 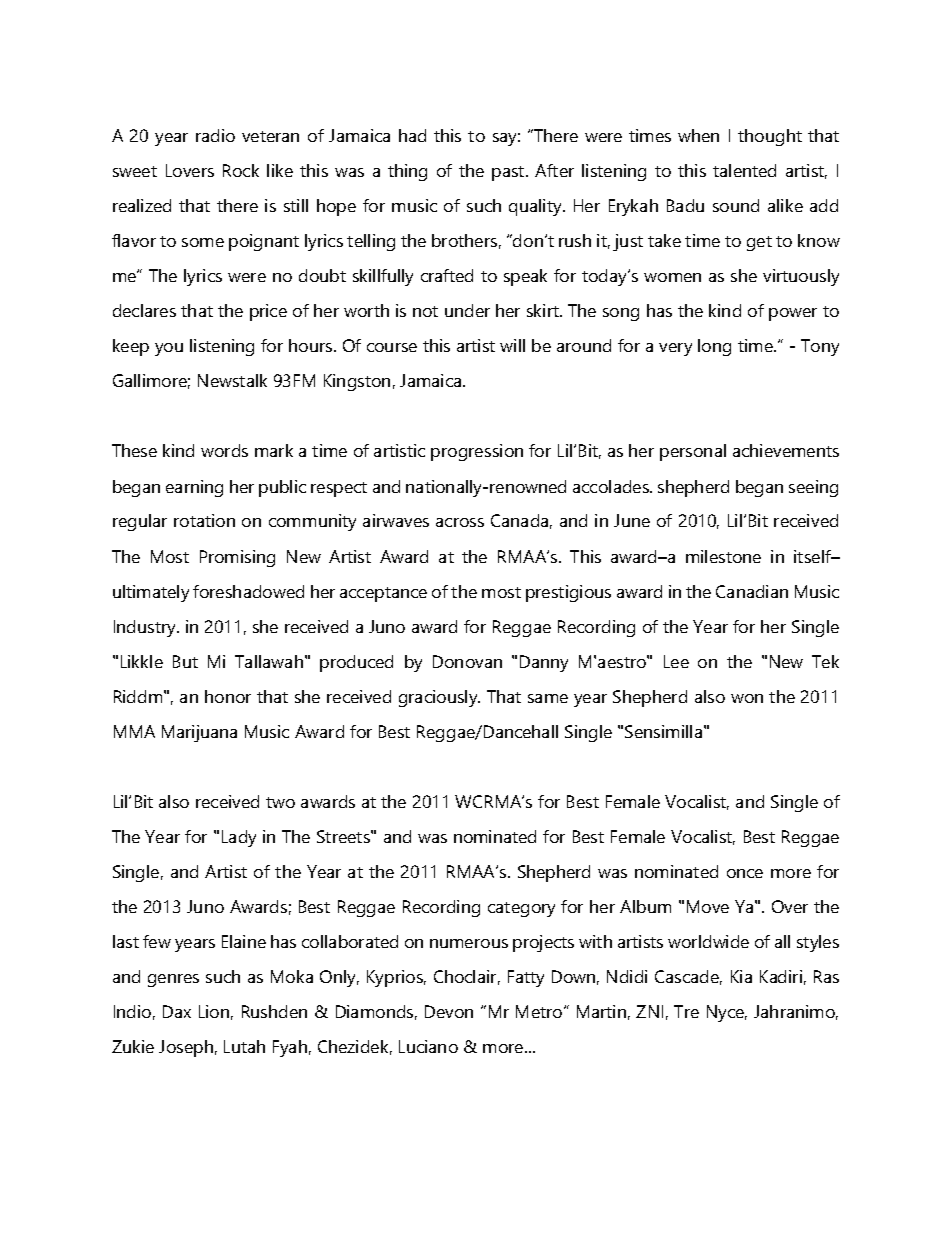 I want to click on words, so click(x=224, y=450).
